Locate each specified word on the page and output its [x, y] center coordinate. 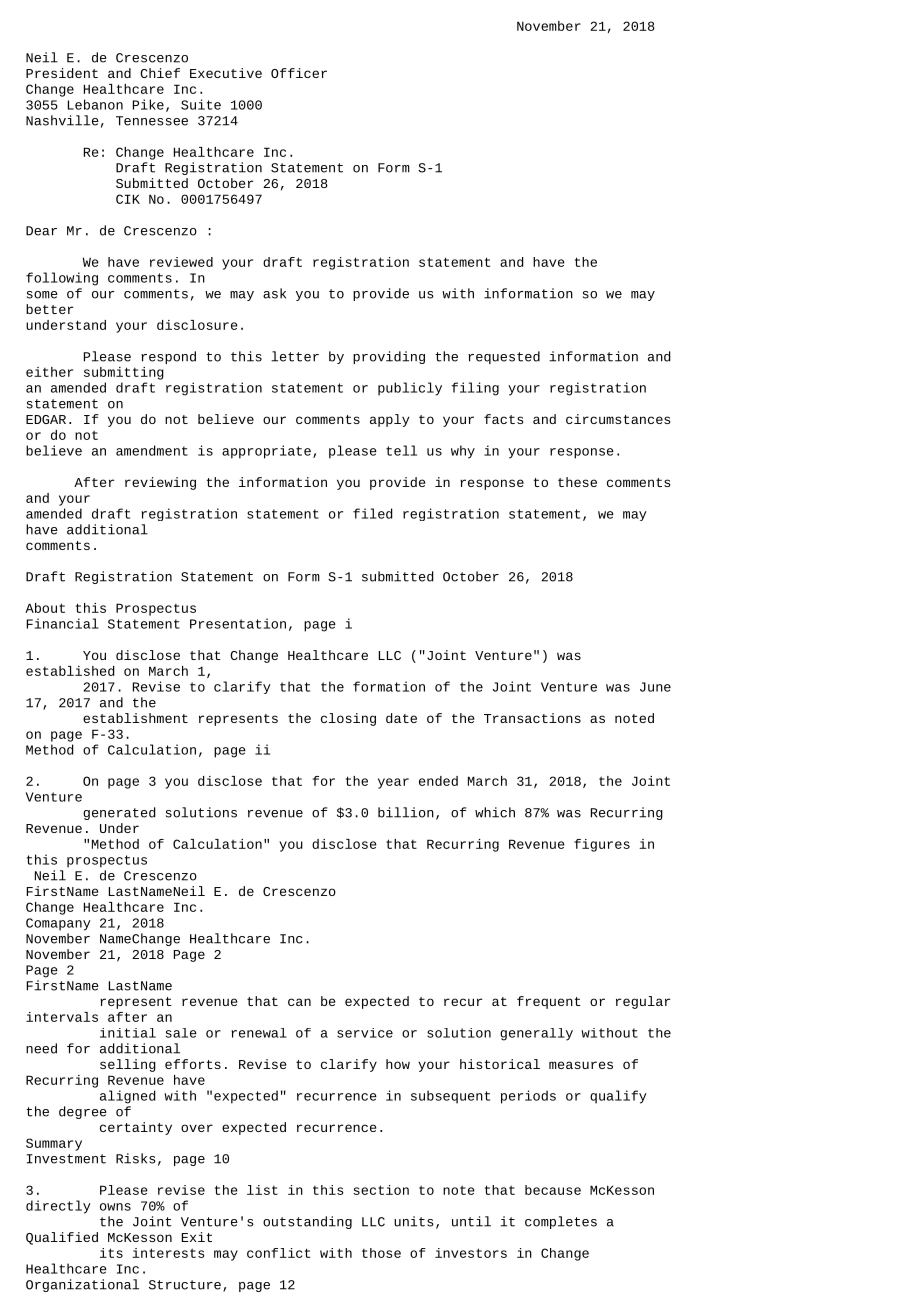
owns [115, 1207]
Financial [62, 623]
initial [128, 1033]
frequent [549, 1002]
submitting [124, 373]
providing [389, 357]
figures [602, 845]
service [365, 1033]
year [393, 783]
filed [373, 513]
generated [119, 813]
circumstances [618, 419]
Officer [299, 73]
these [577, 482]
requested [504, 357]
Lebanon [95, 104]
